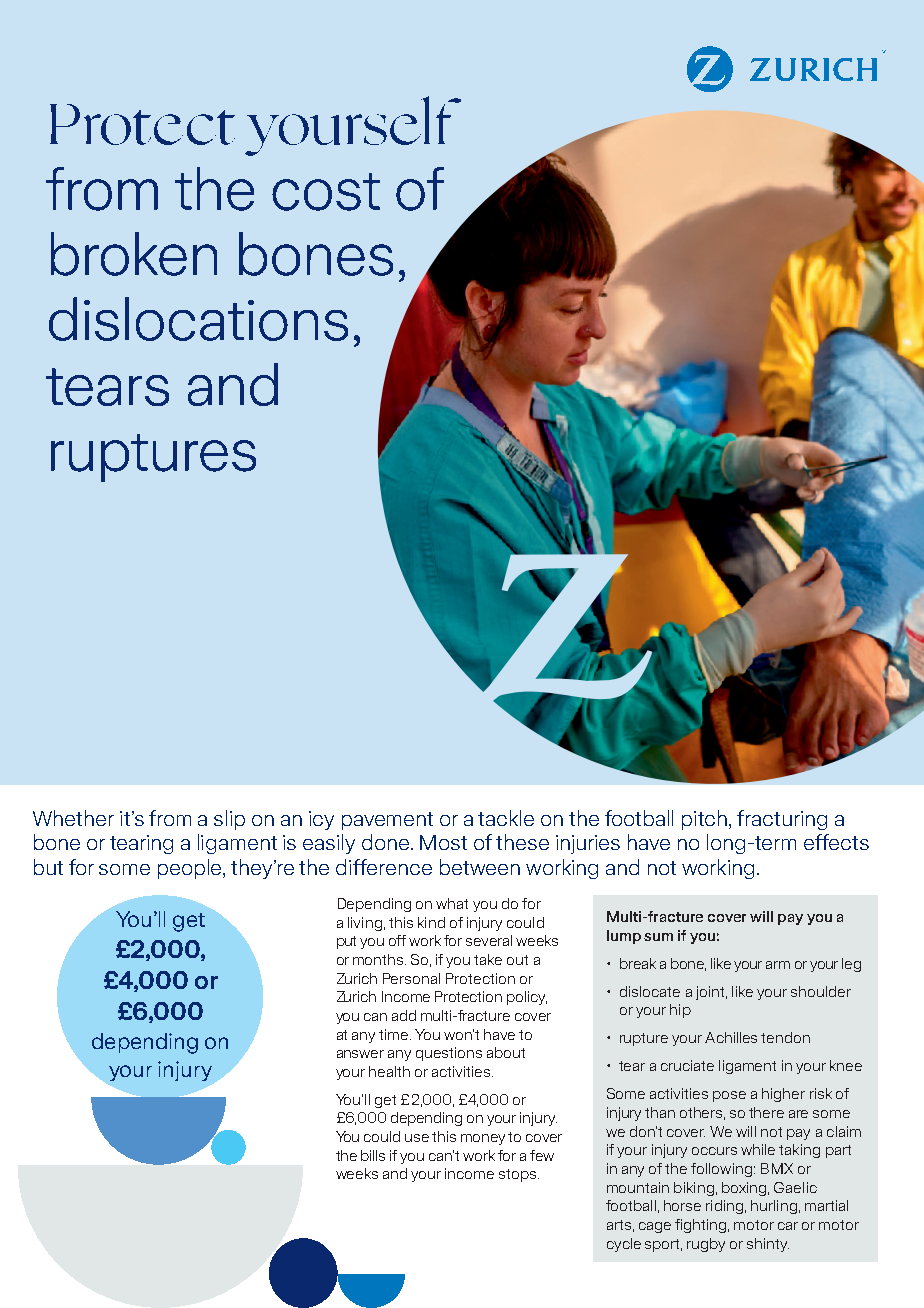  What do you see at coordinates (48, 867) in the screenshot?
I see `but` at bounding box center [48, 867].
